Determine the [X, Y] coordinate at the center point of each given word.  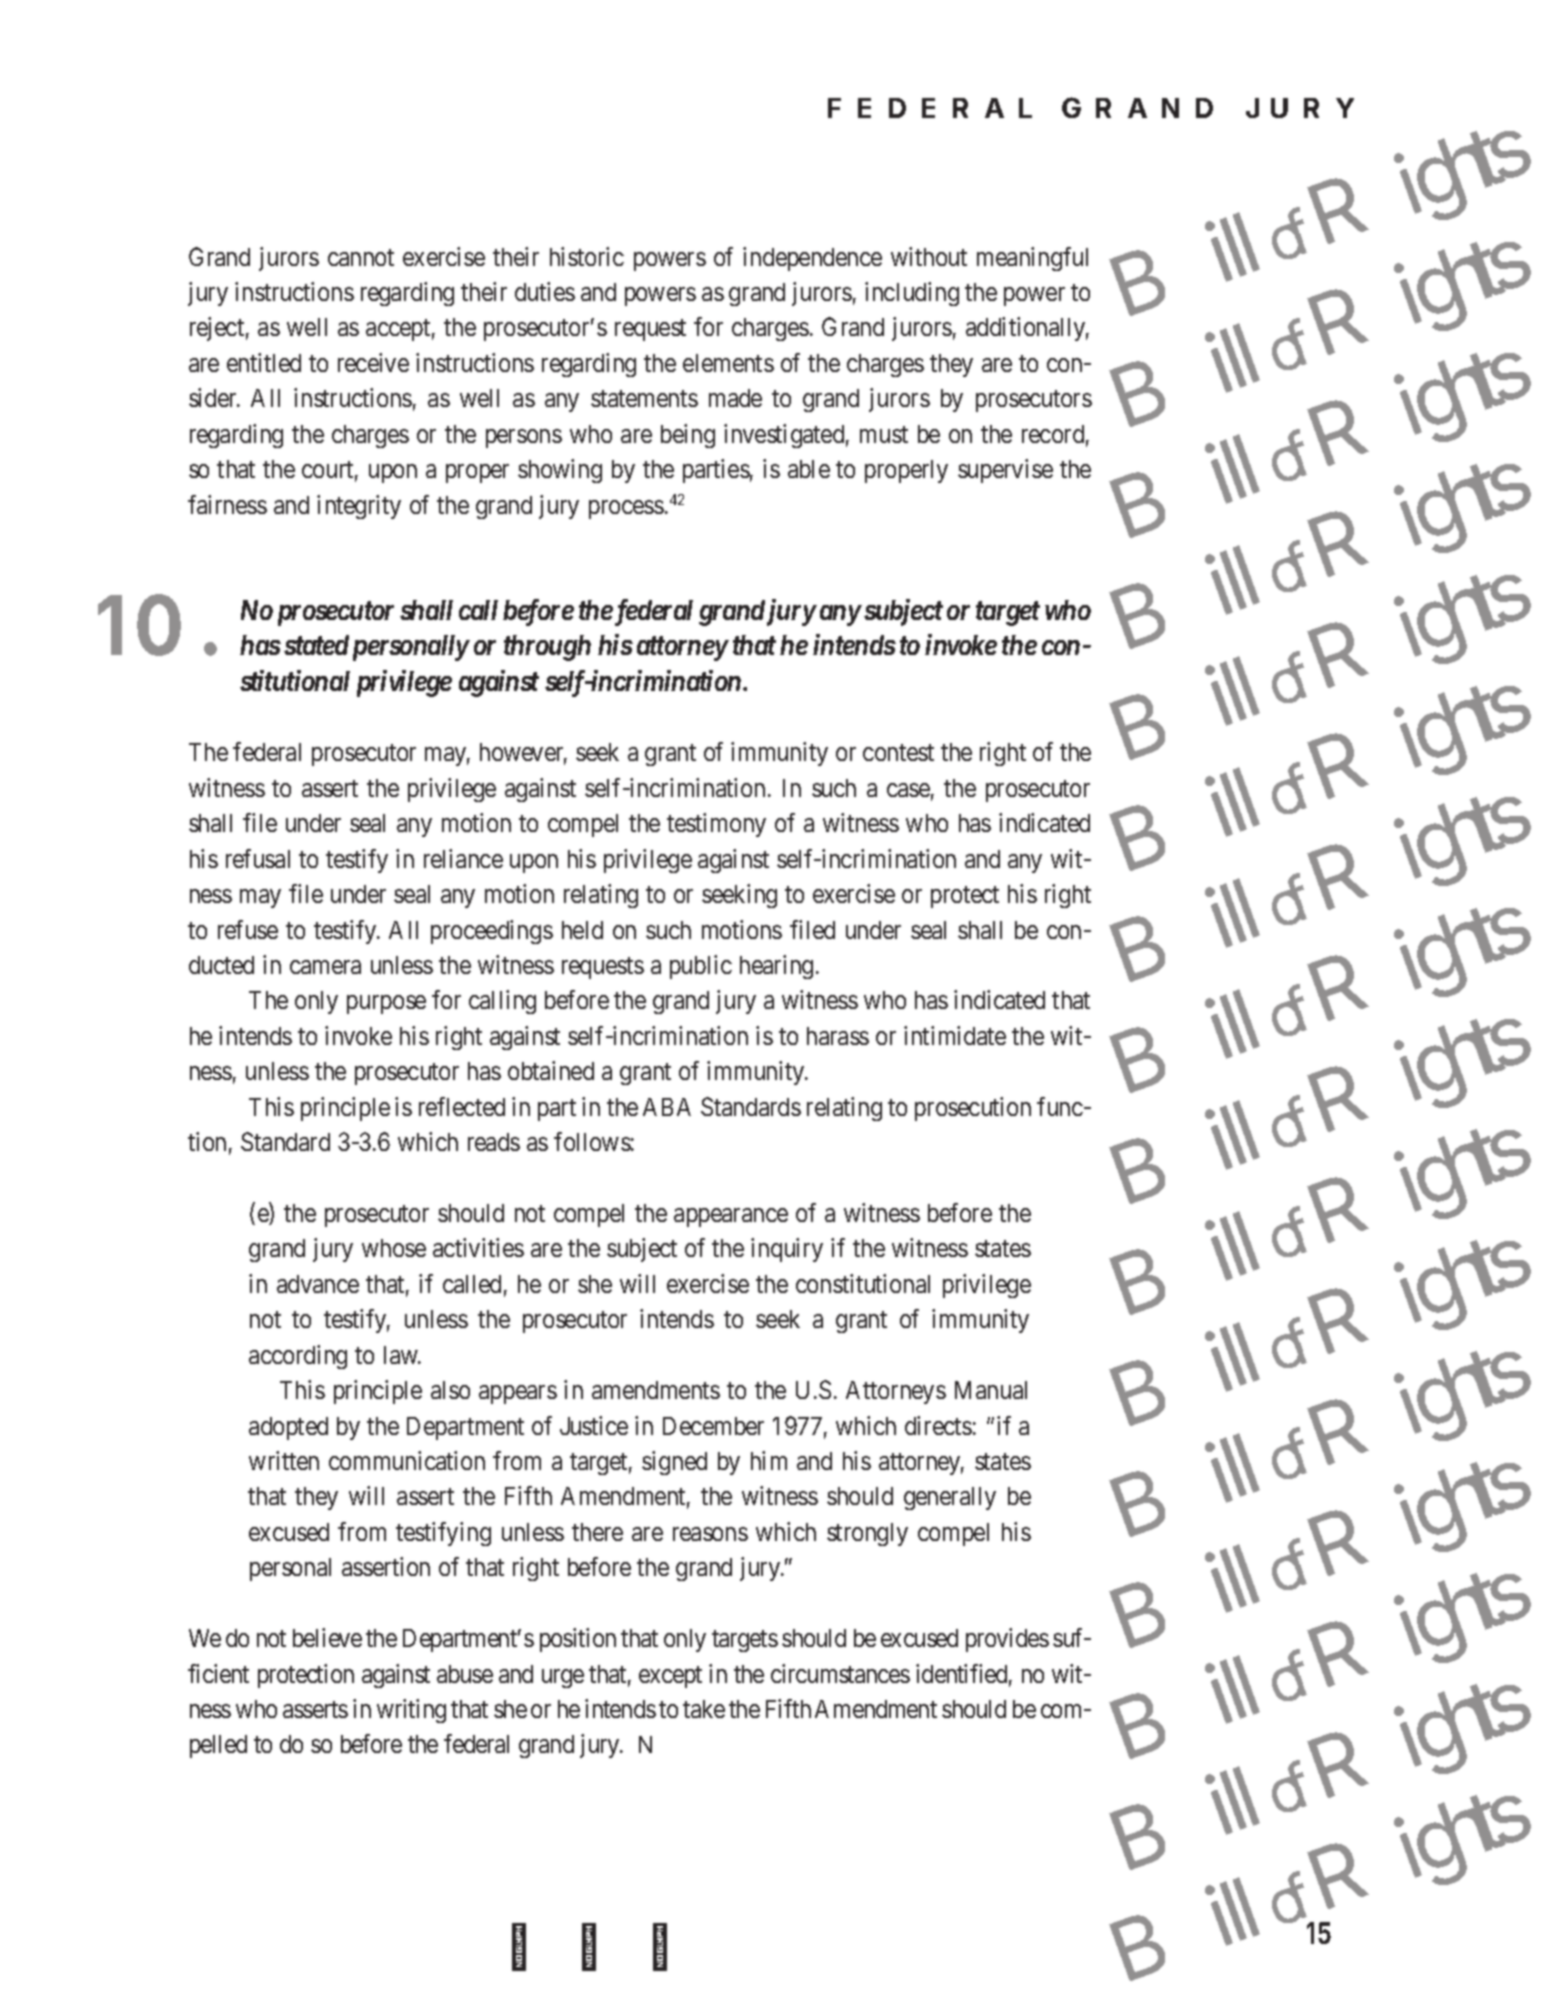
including [912, 294]
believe [327, 1637]
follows [592, 1141]
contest [898, 753]
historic [587, 256]
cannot [361, 257]
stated [316, 645]
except [670, 1677]
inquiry [787, 1250]
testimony [716, 825]
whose [394, 1248]
